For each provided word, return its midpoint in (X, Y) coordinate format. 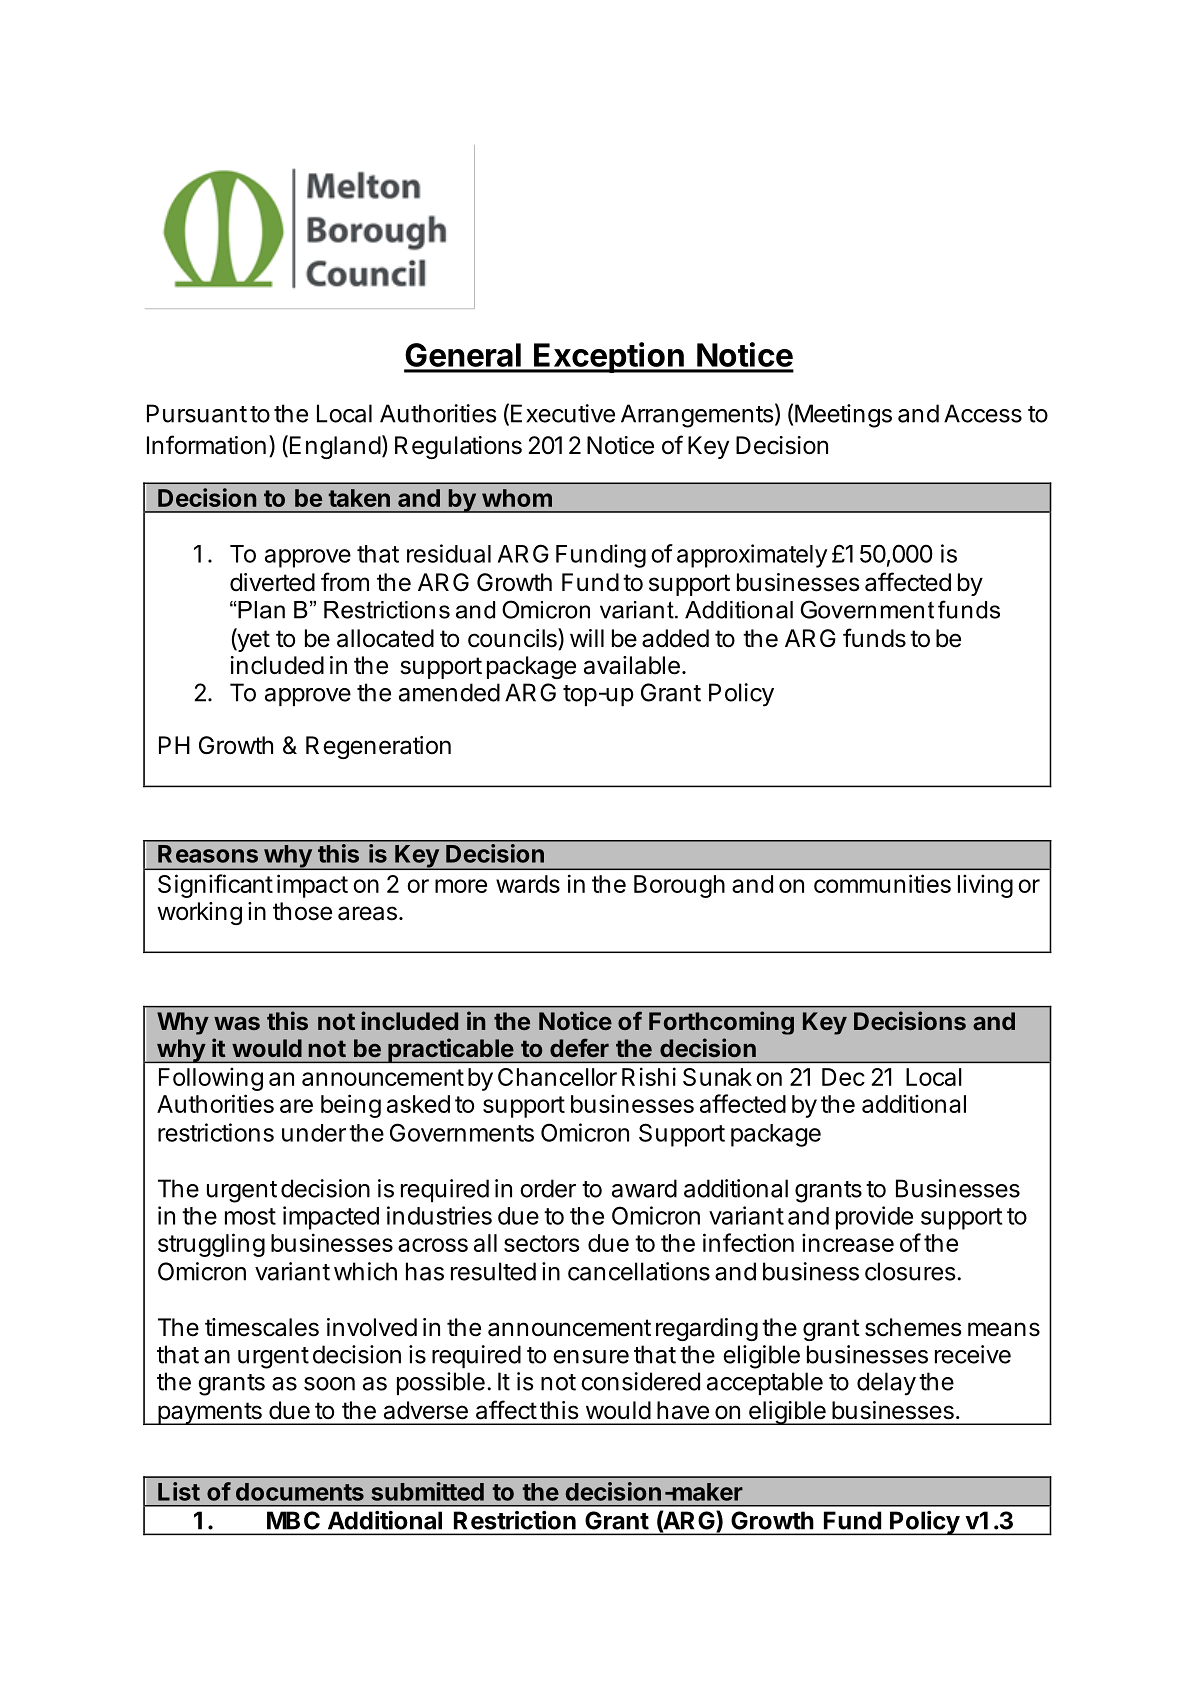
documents (300, 1492)
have (683, 1410)
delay (886, 1384)
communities (882, 883)
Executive (563, 413)
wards (528, 884)
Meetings (843, 416)
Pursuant (197, 413)
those (302, 911)
